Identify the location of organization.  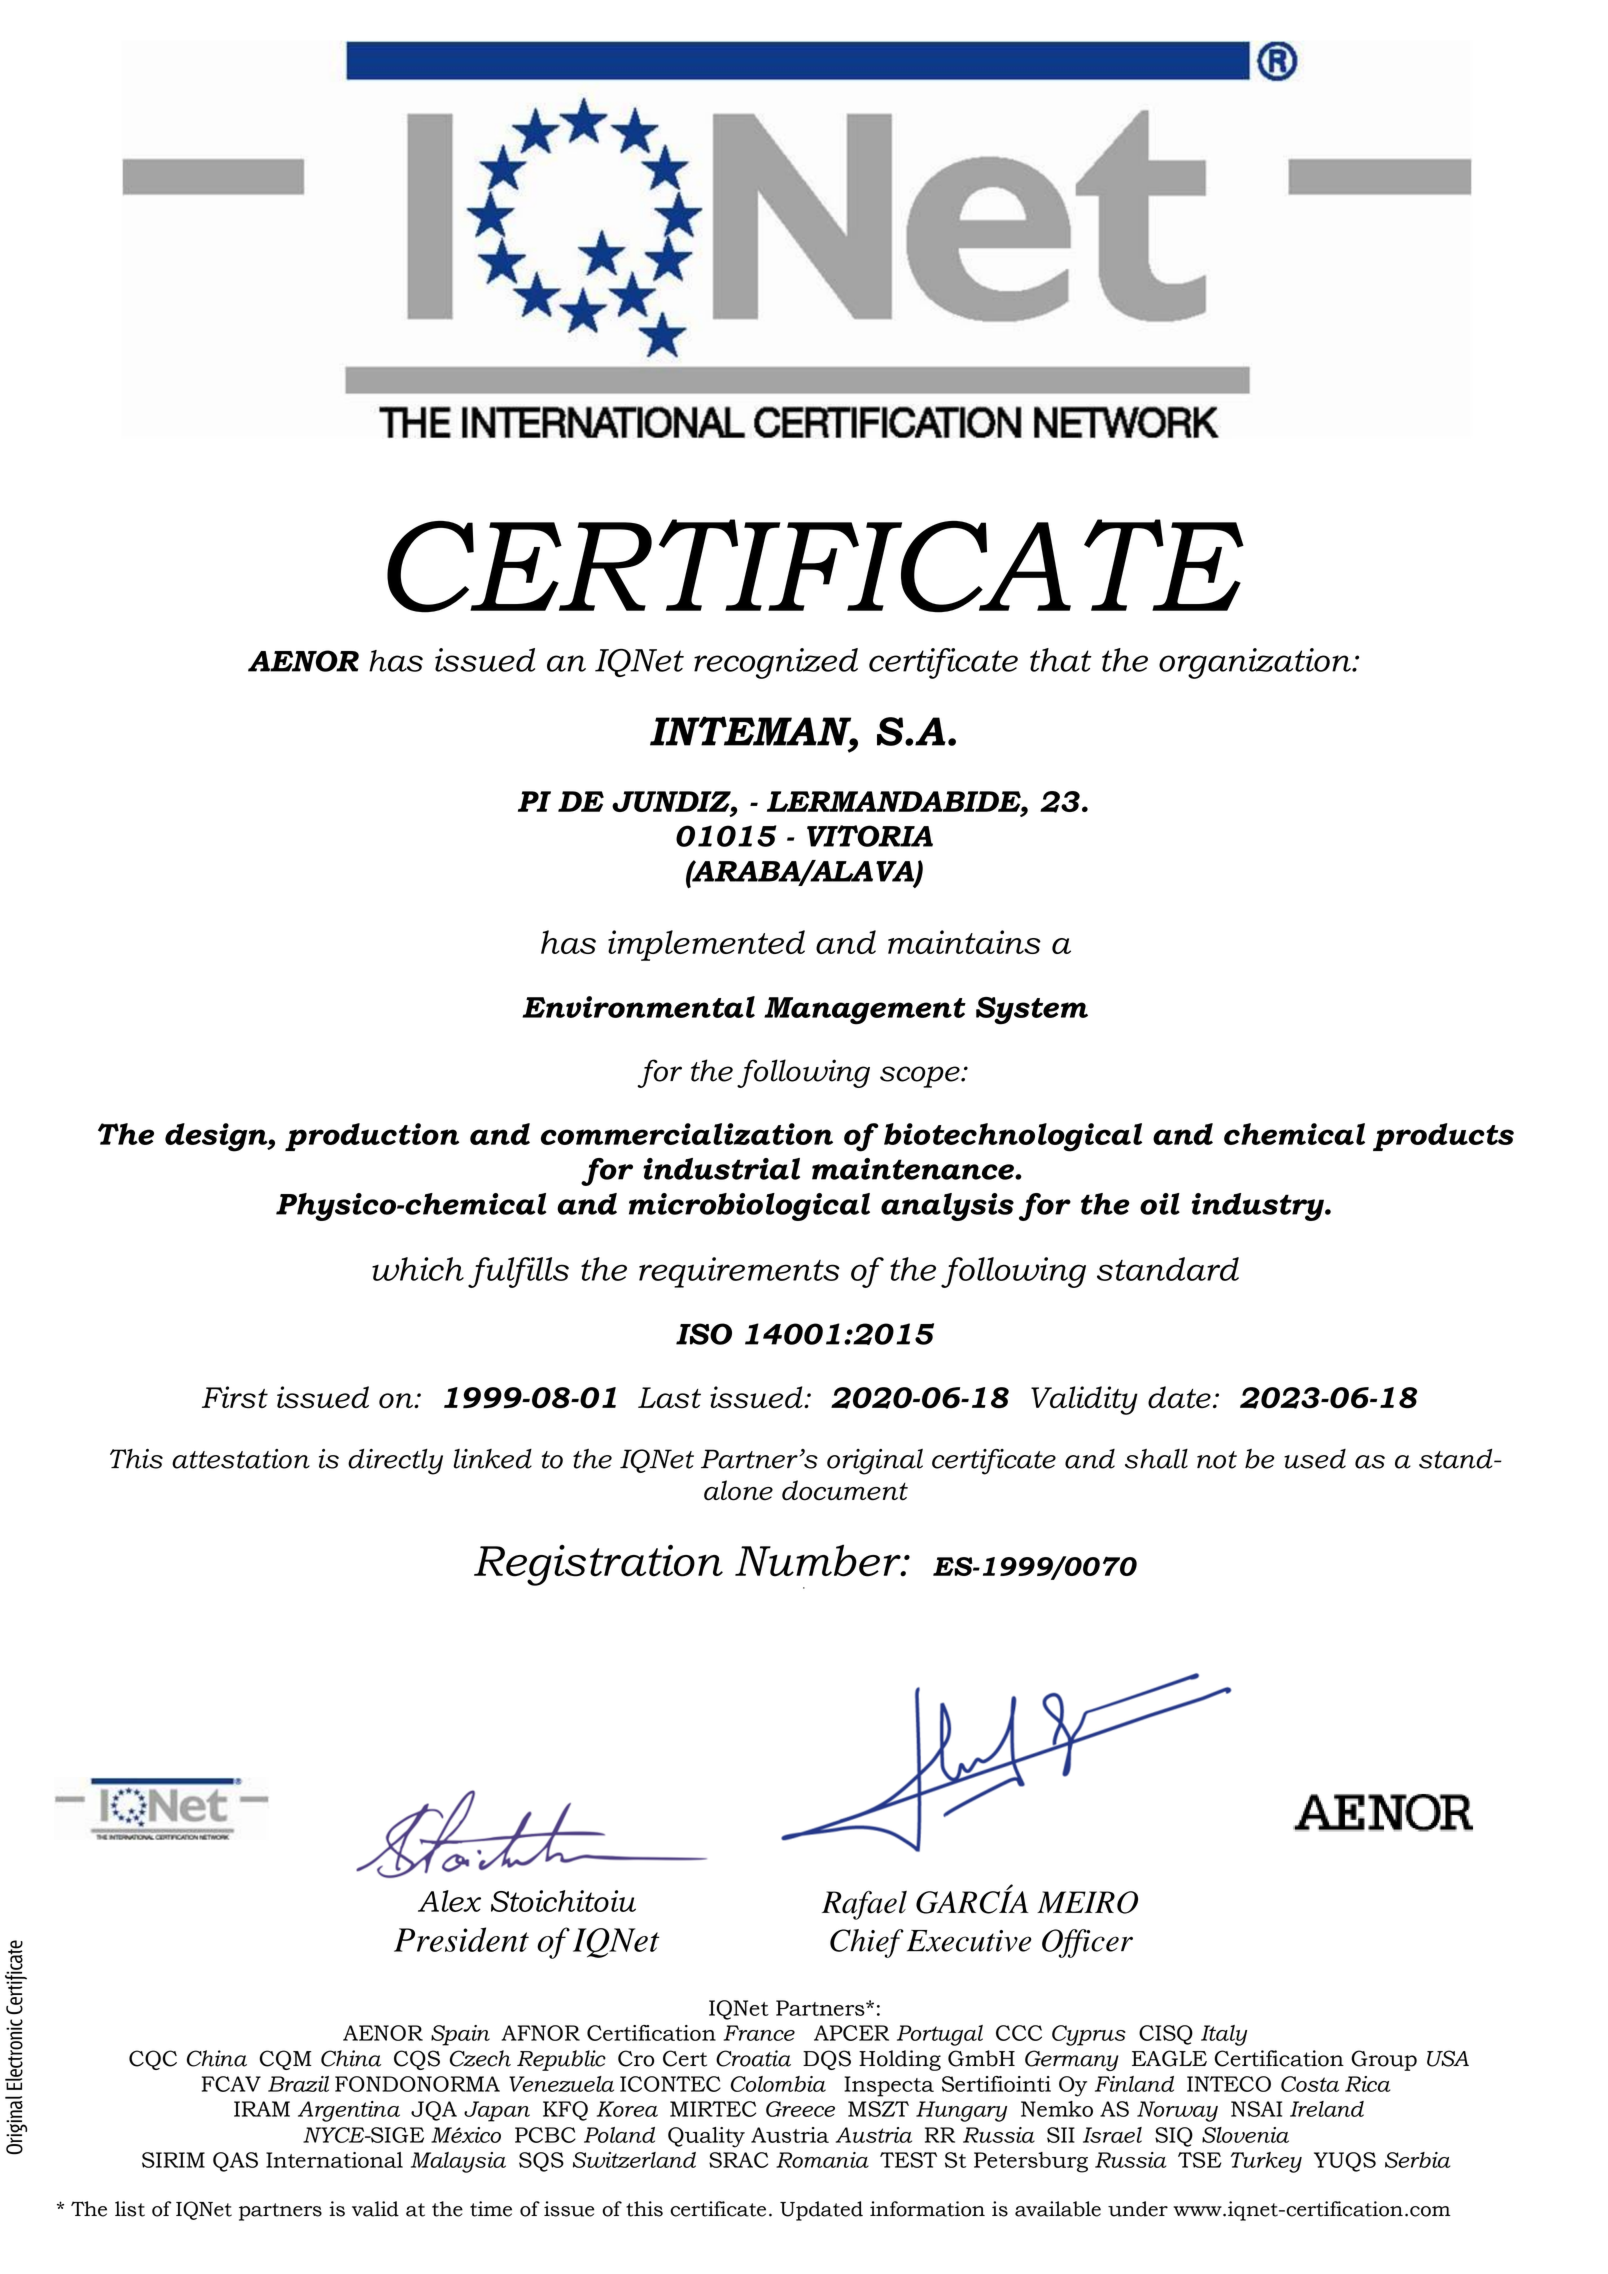
(1256, 663).
